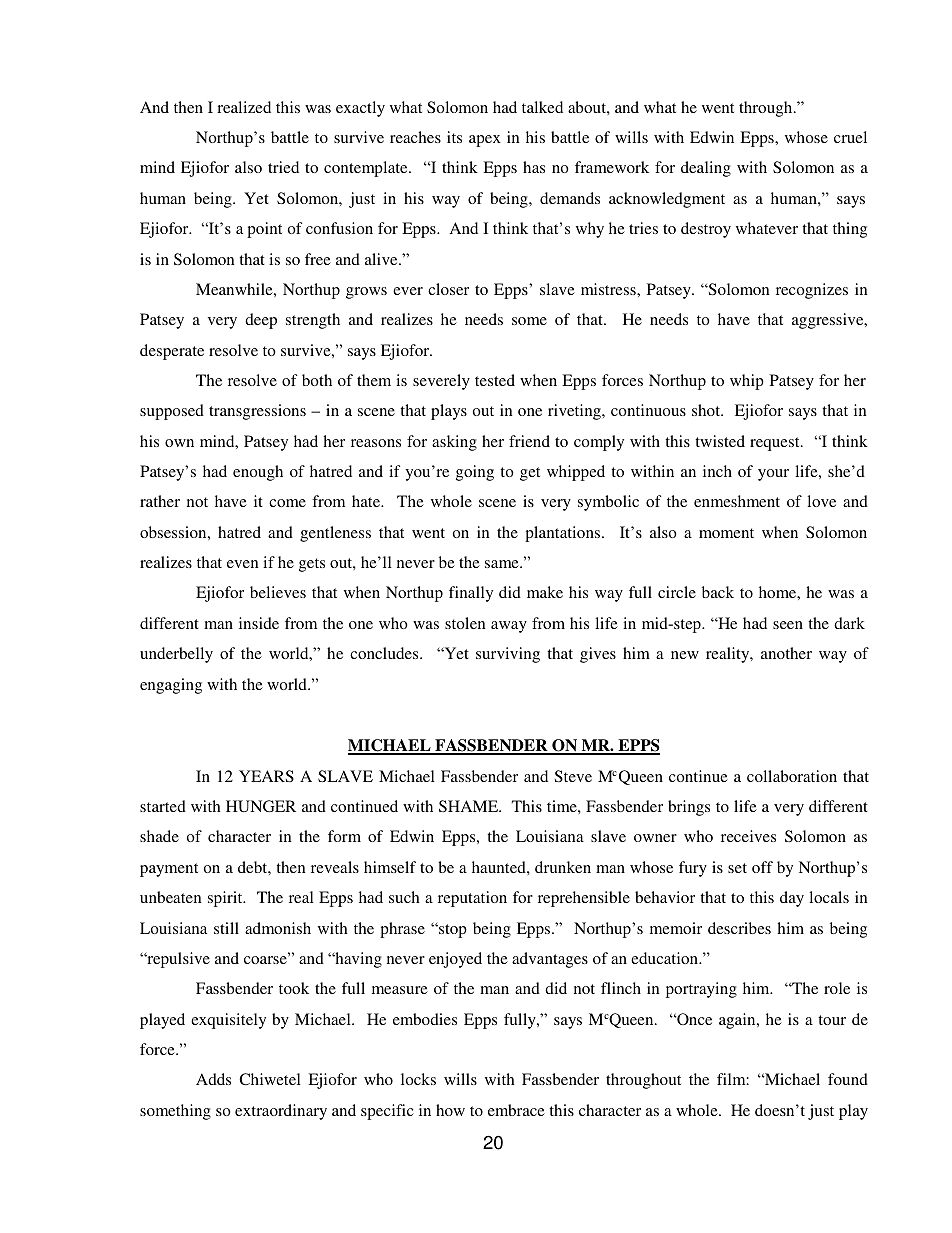 Image resolution: width=952 pixels, height=1233 pixels. Describe the element at coordinates (266, 776) in the document. I see `YEARS` at that location.
